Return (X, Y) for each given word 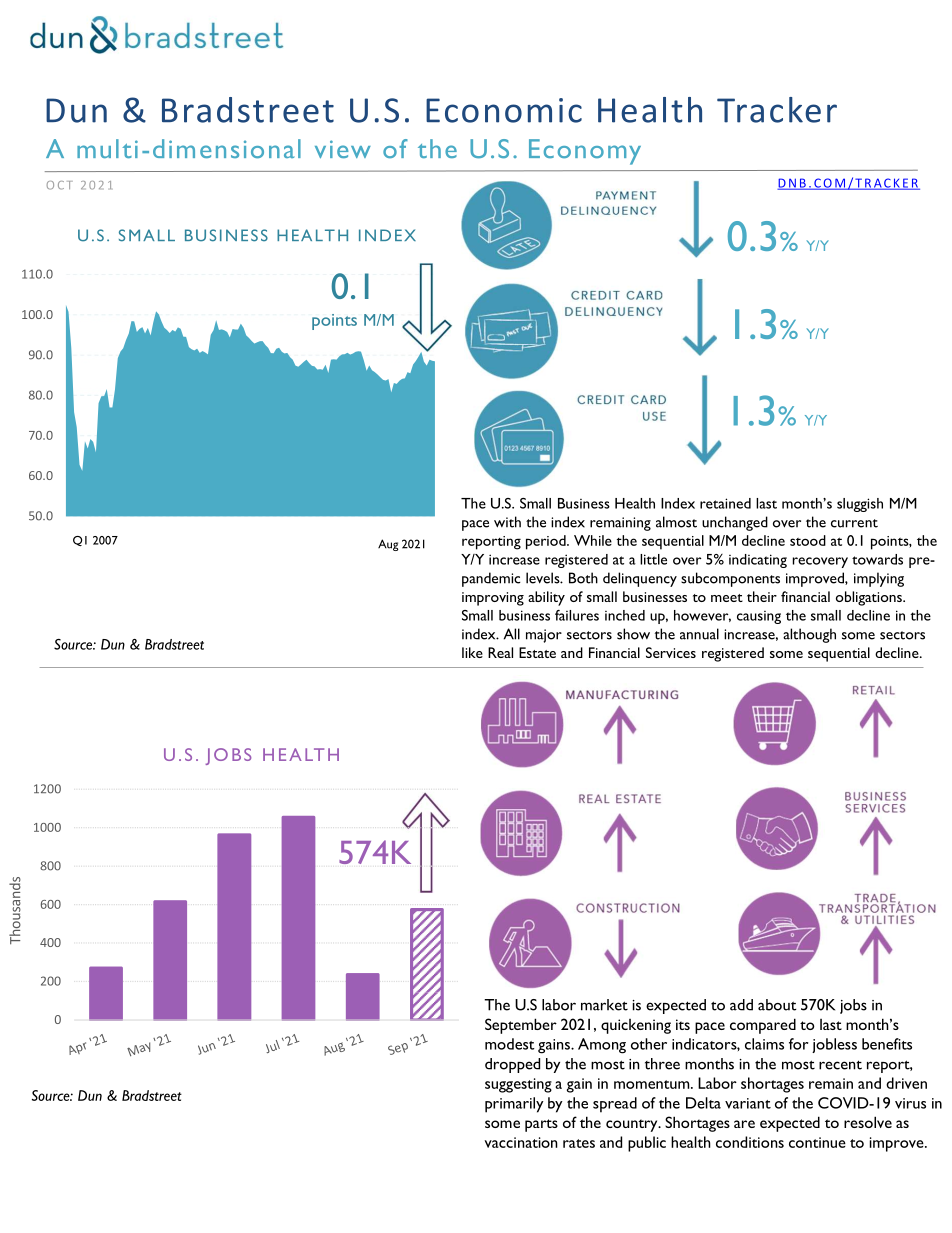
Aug (388, 545)
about (777, 1005)
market (604, 1005)
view (343, 149)
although (809, 635)
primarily (514, 1105)
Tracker (777, 110)
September (521, 1026)
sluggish (860, 505)
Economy (585, 152)
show (633, 634)
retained (725, 503)
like (472, 652)
